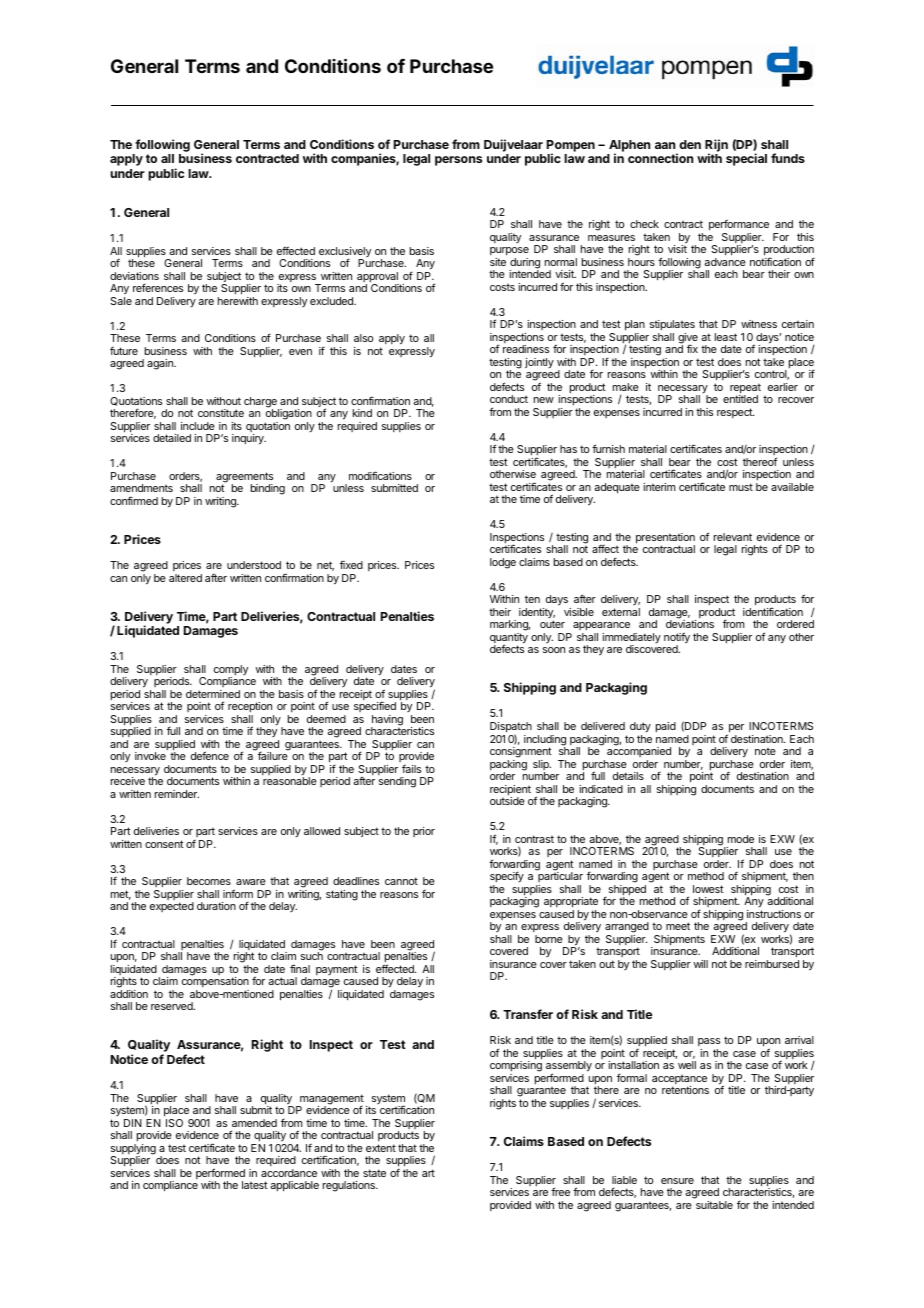  Describe the element at coordinates (458, 161) in the screenshot. I see `persons` at that location.
